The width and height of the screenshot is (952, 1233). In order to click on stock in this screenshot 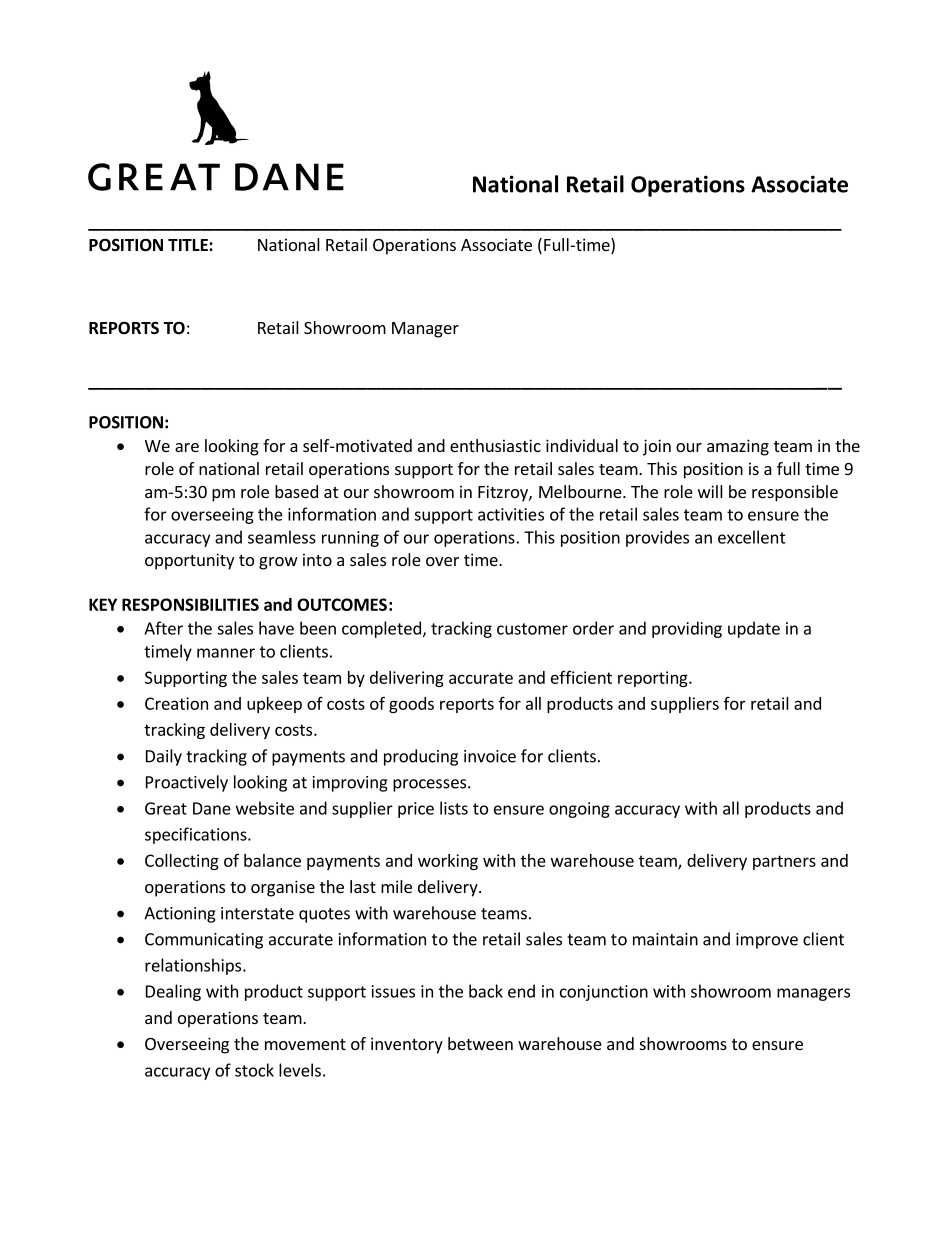, I will do `click(254, 1070)`.
